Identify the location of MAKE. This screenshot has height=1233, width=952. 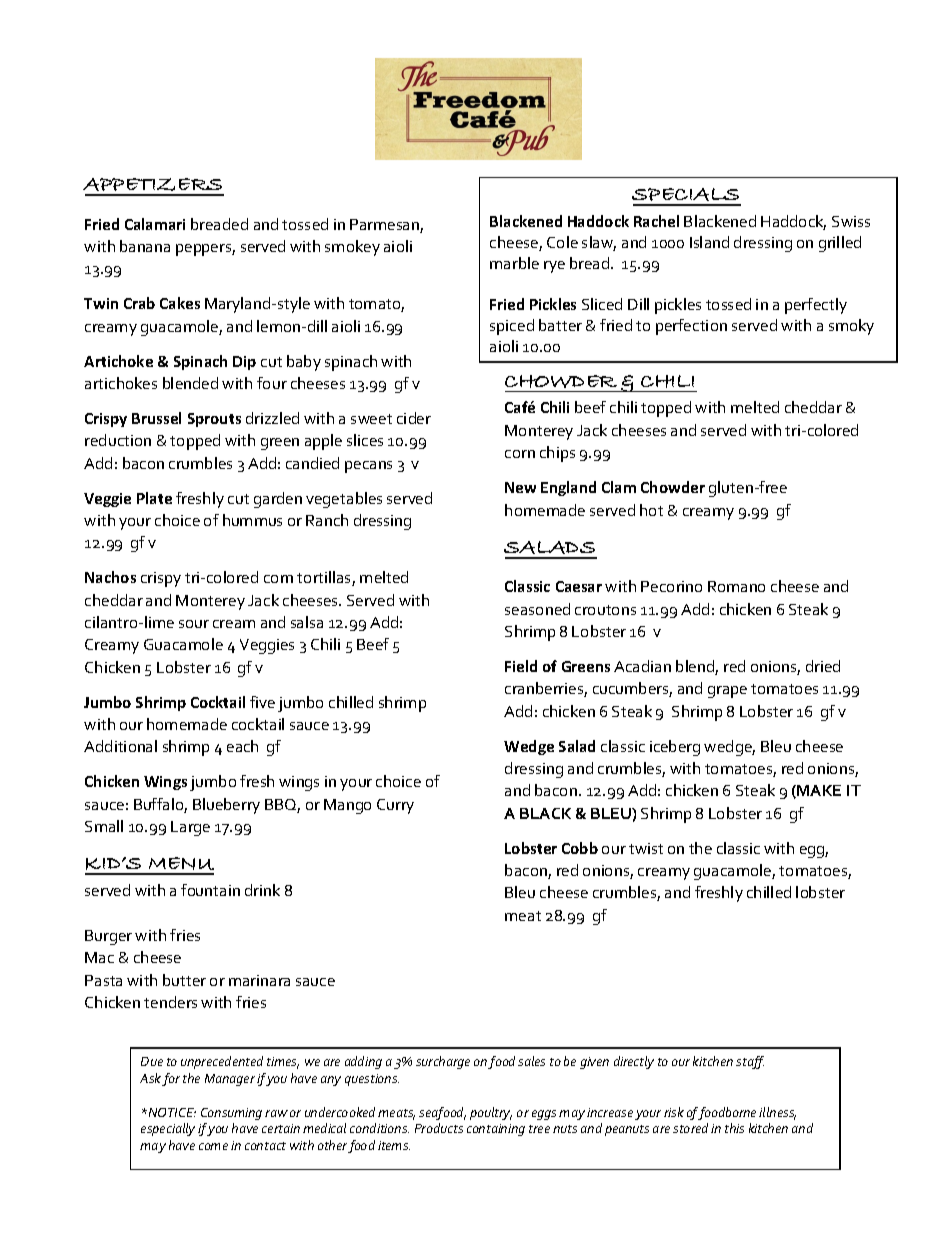
(819, 790).
